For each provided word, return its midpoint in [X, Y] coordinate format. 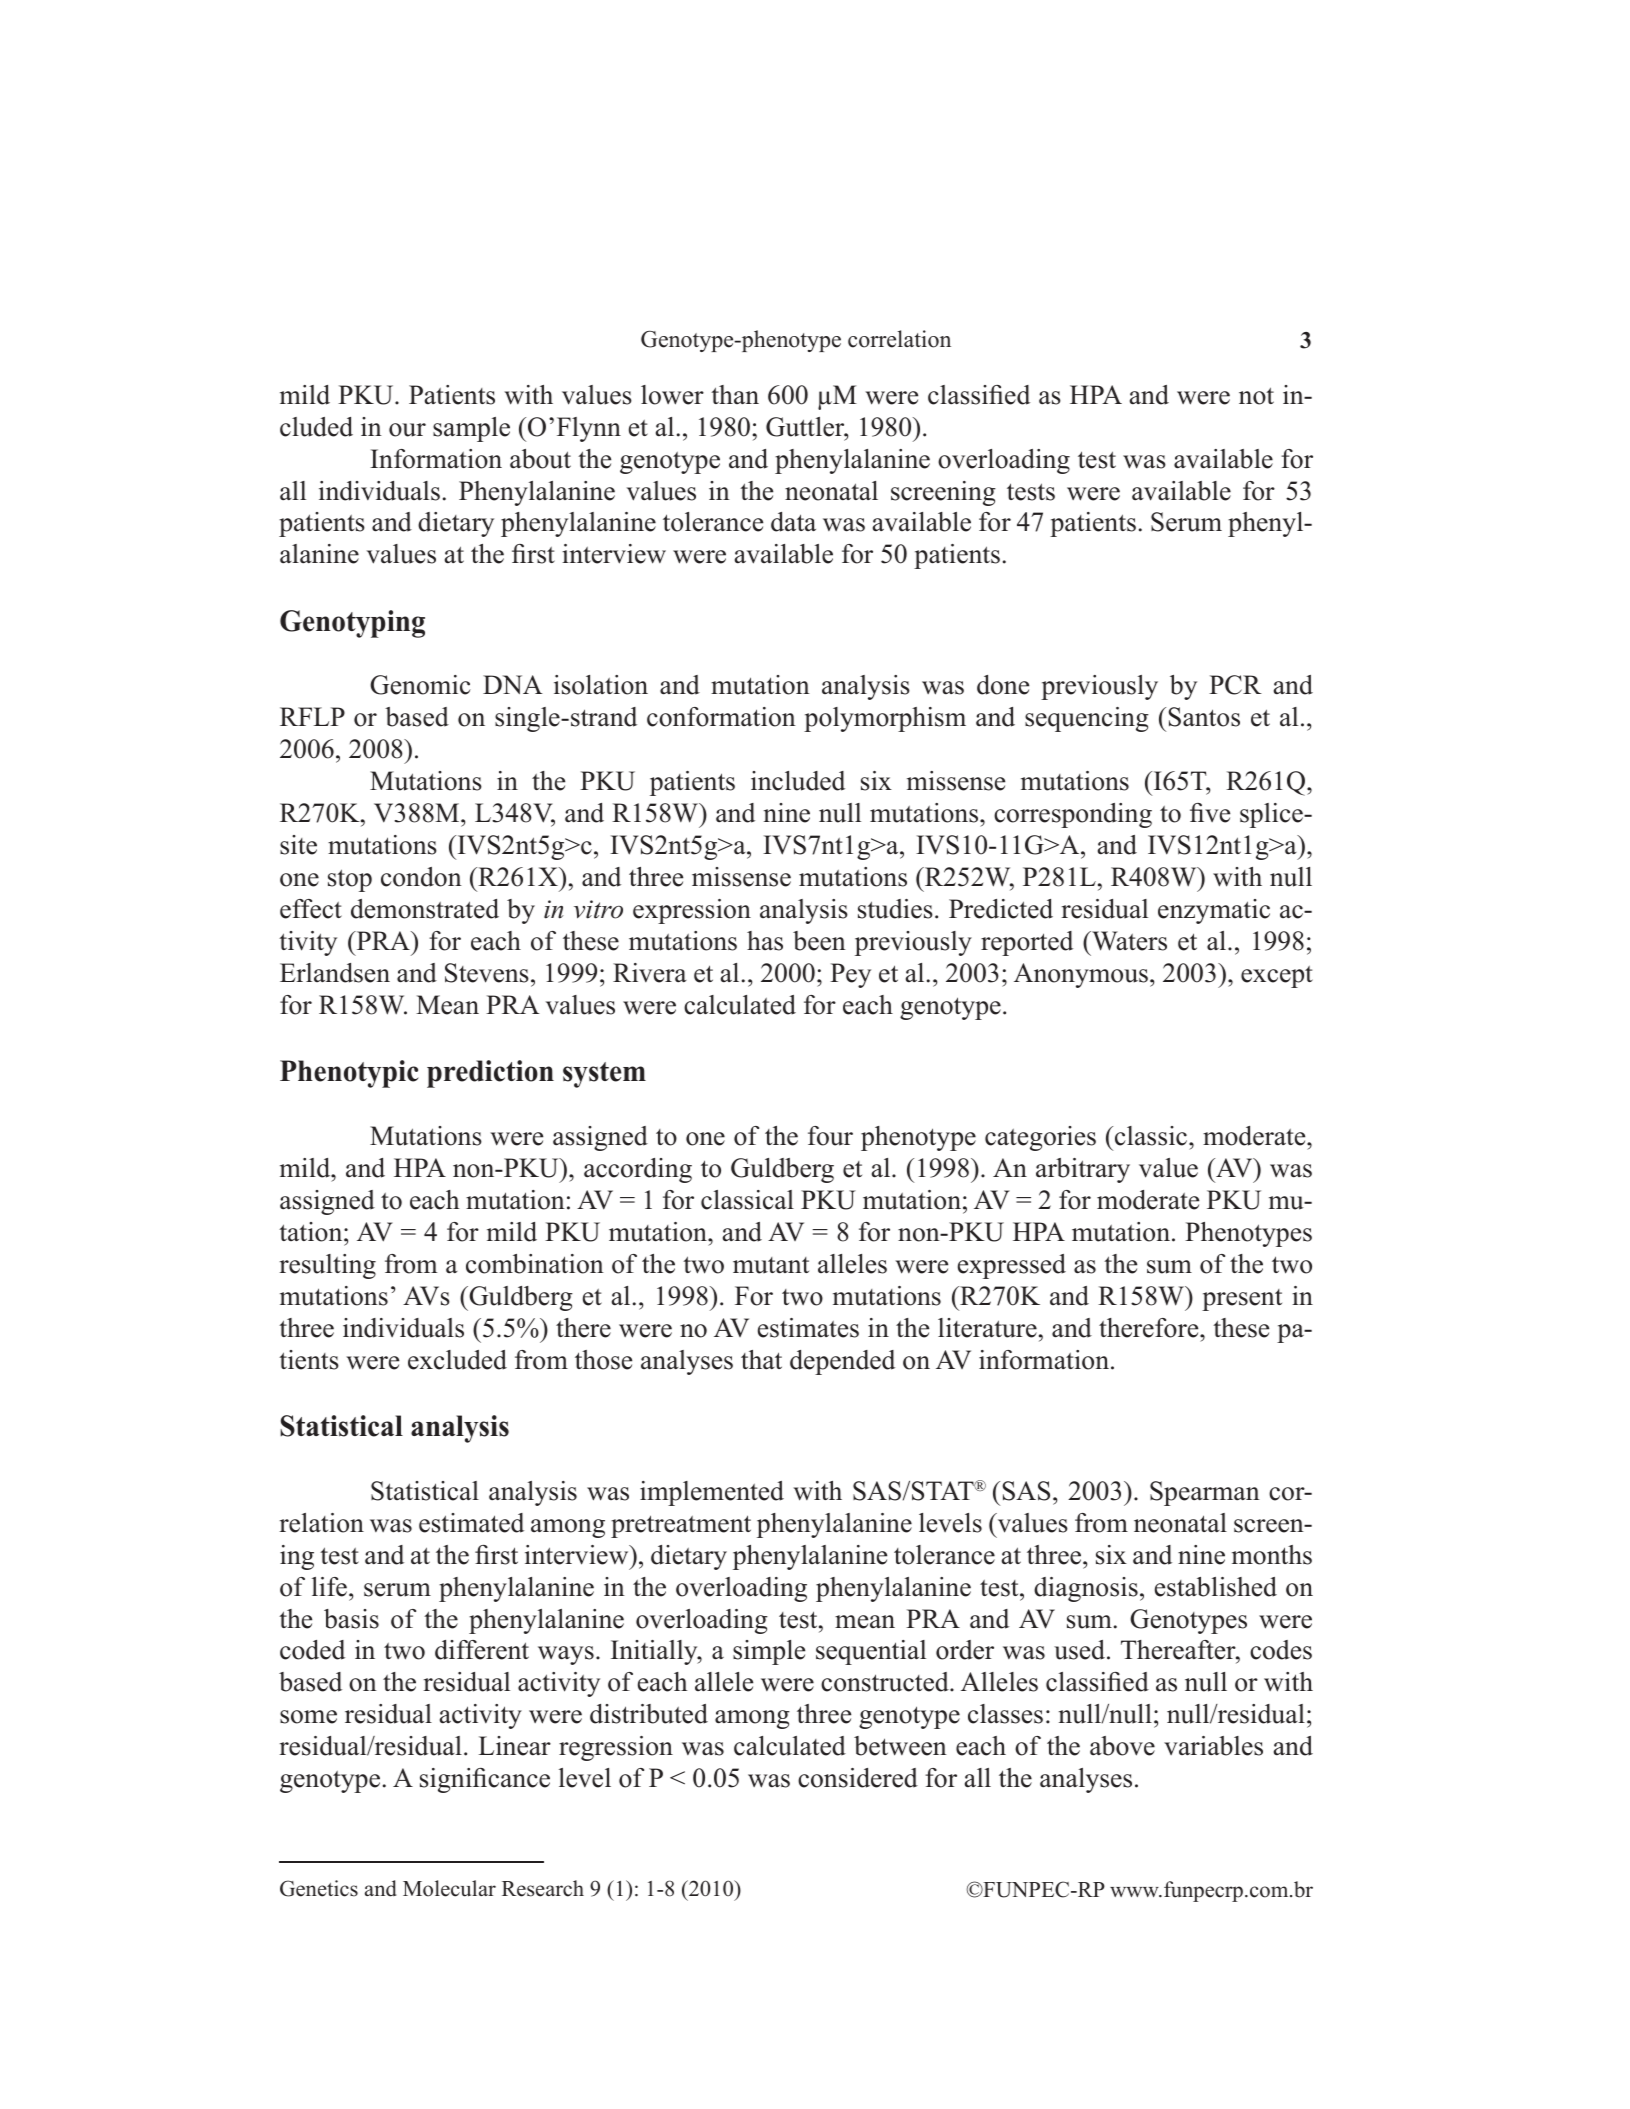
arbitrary [1083, 1170]
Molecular [449, 1888]
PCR [1235, 685]
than [735, 394]
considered [858, 1778]
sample [471, 429]
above [1122, 1746]
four [830, 1136]
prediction [490, 1074]
